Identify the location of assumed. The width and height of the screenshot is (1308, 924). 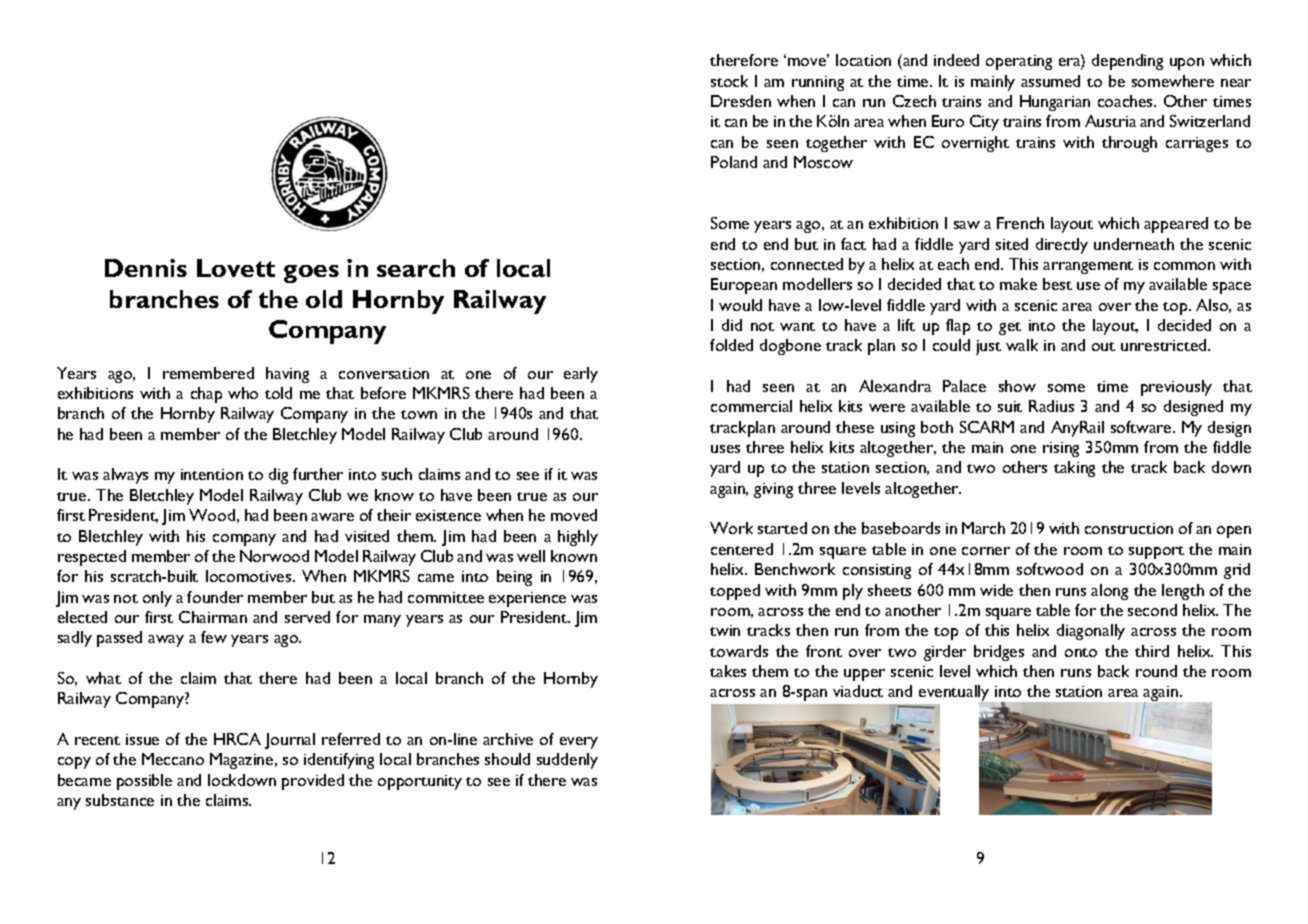
(1050, 81).
